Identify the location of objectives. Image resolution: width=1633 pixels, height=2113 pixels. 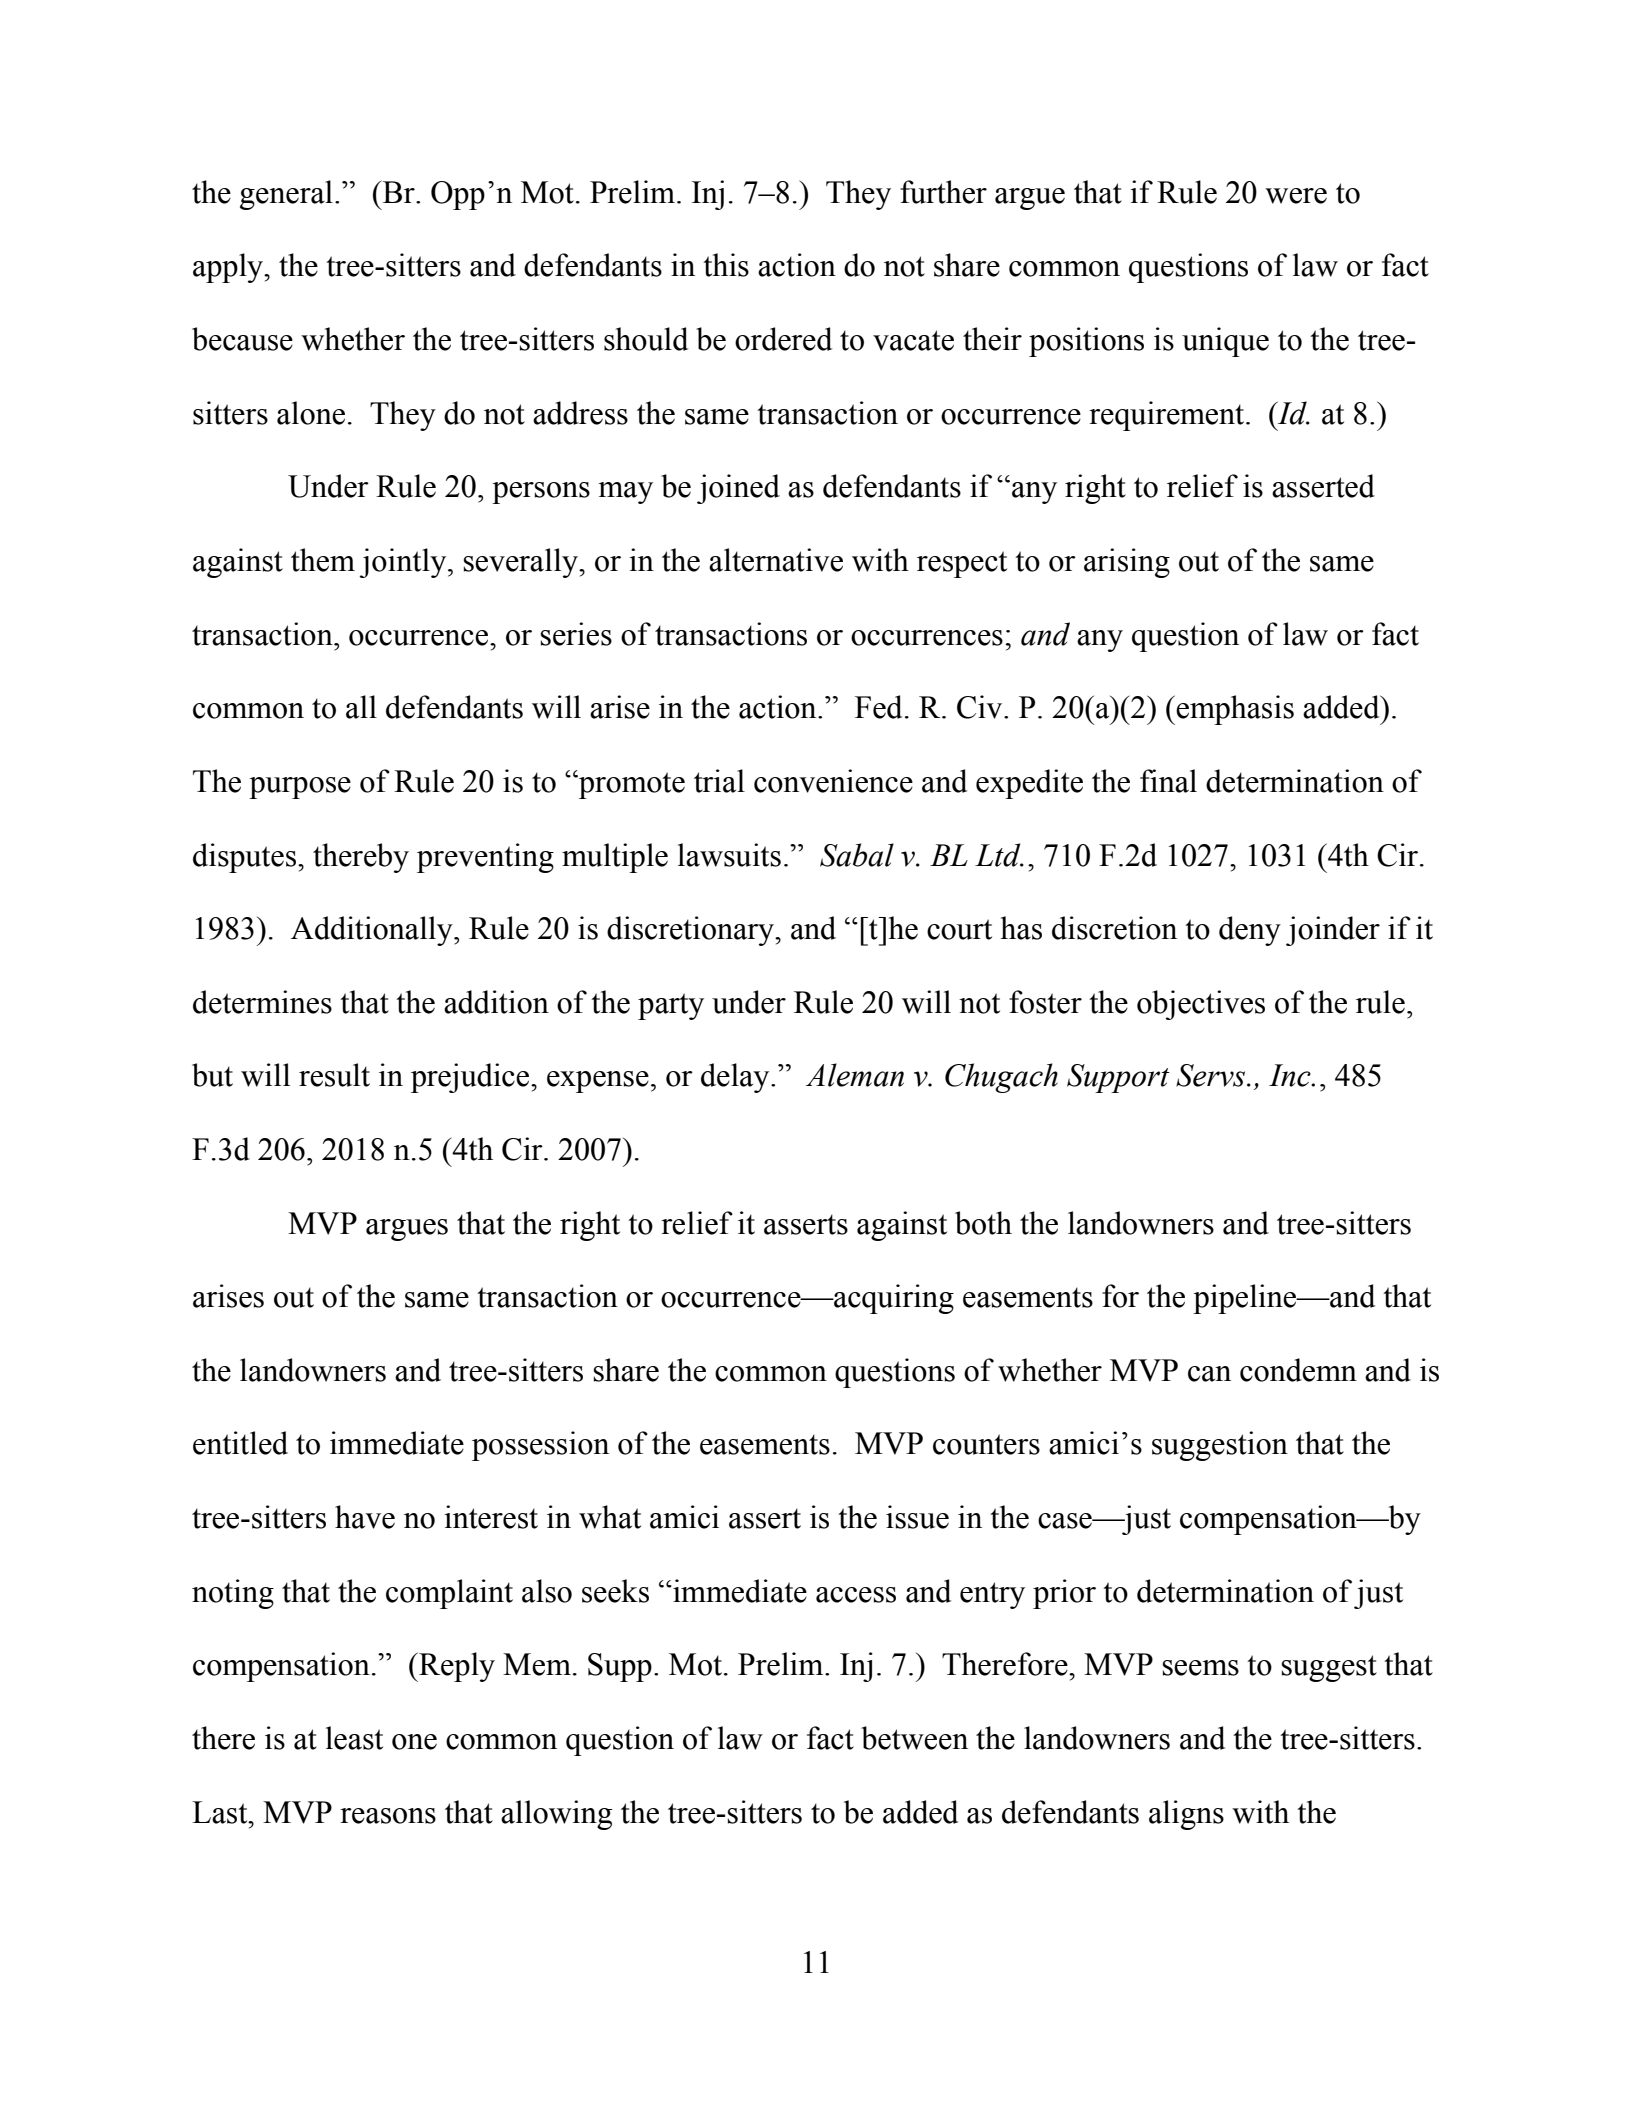
(1201, 1005).
